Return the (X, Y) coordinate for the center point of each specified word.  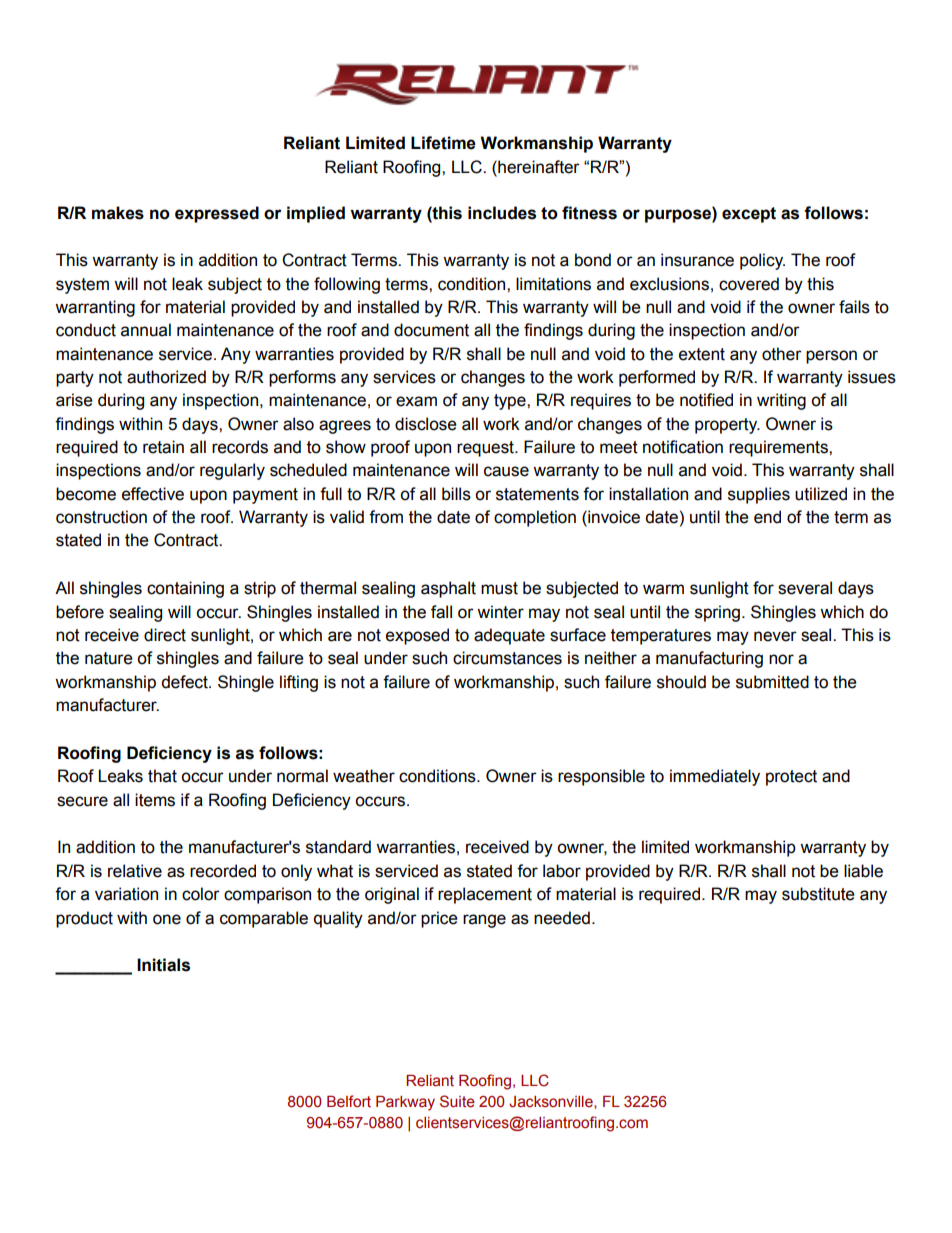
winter (500, 612)
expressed (217, 214)
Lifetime (443, 143)
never (775, 636)
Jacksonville (552, 1102)
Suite (457, 1101)
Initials (163, 965)
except (749, 215)
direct (165, 635)
